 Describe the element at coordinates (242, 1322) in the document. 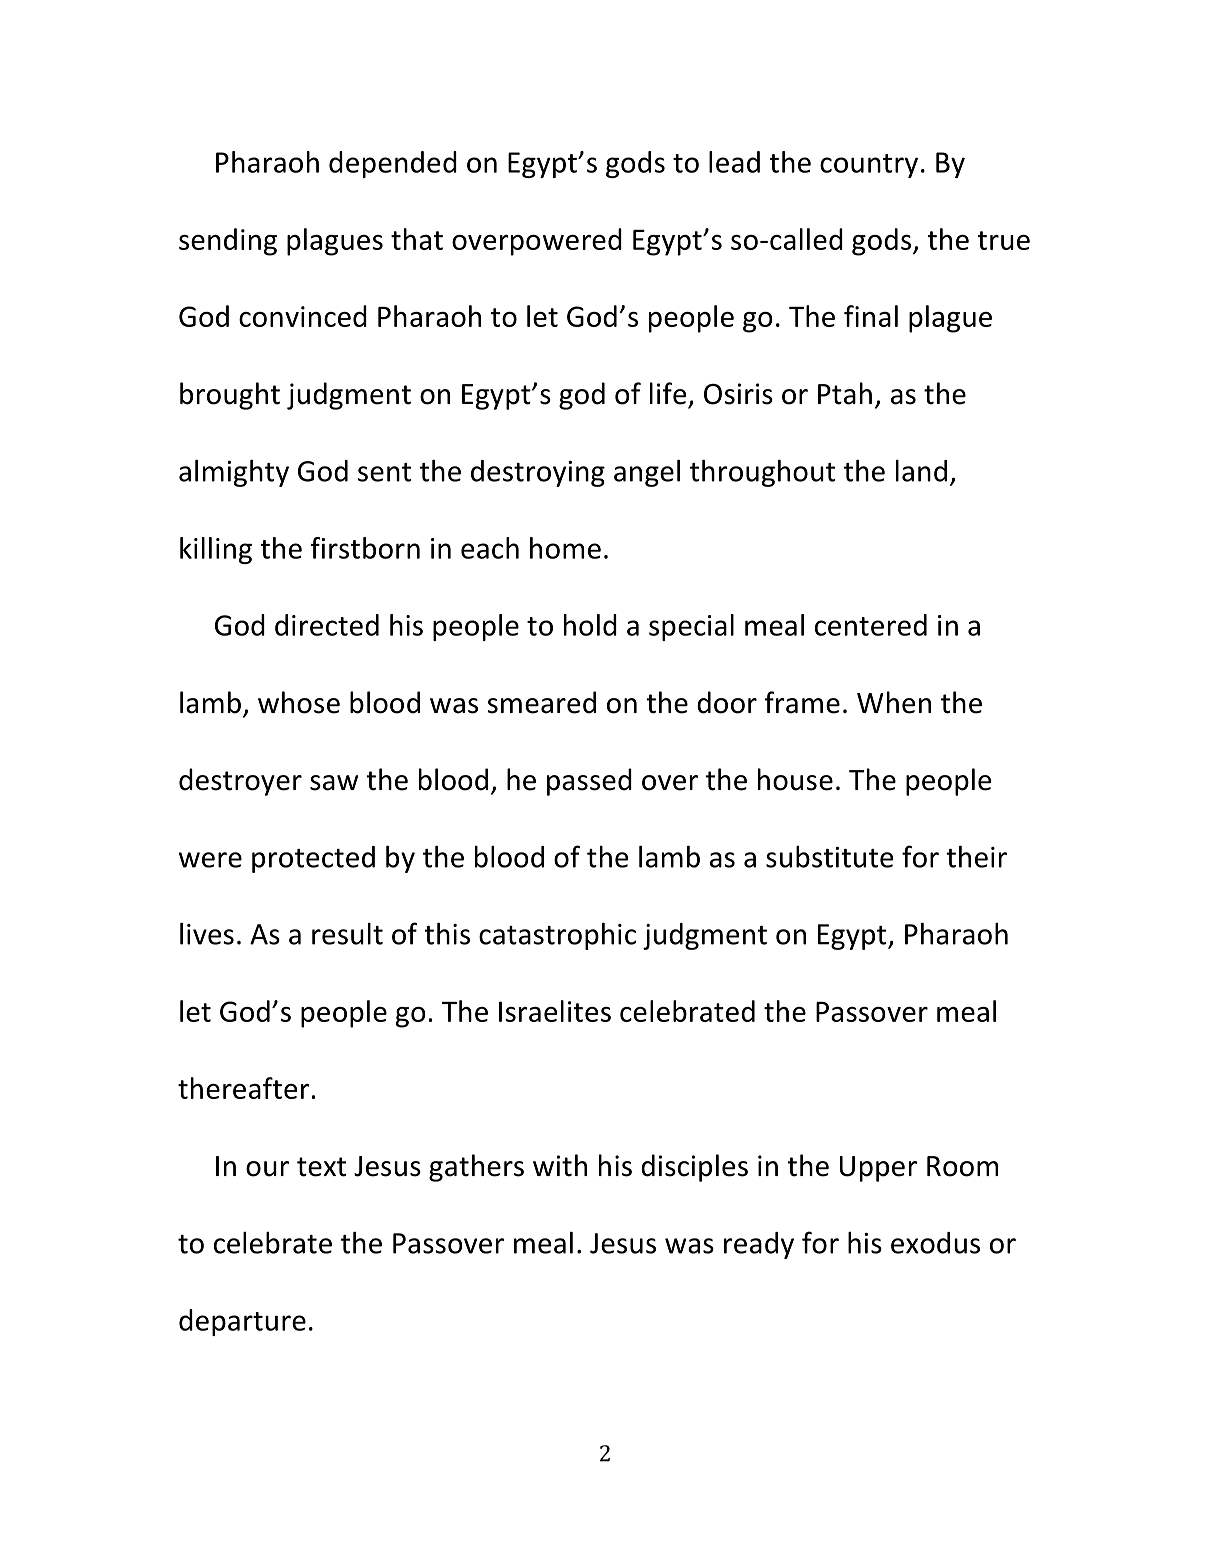

I see `departure` at that location.
